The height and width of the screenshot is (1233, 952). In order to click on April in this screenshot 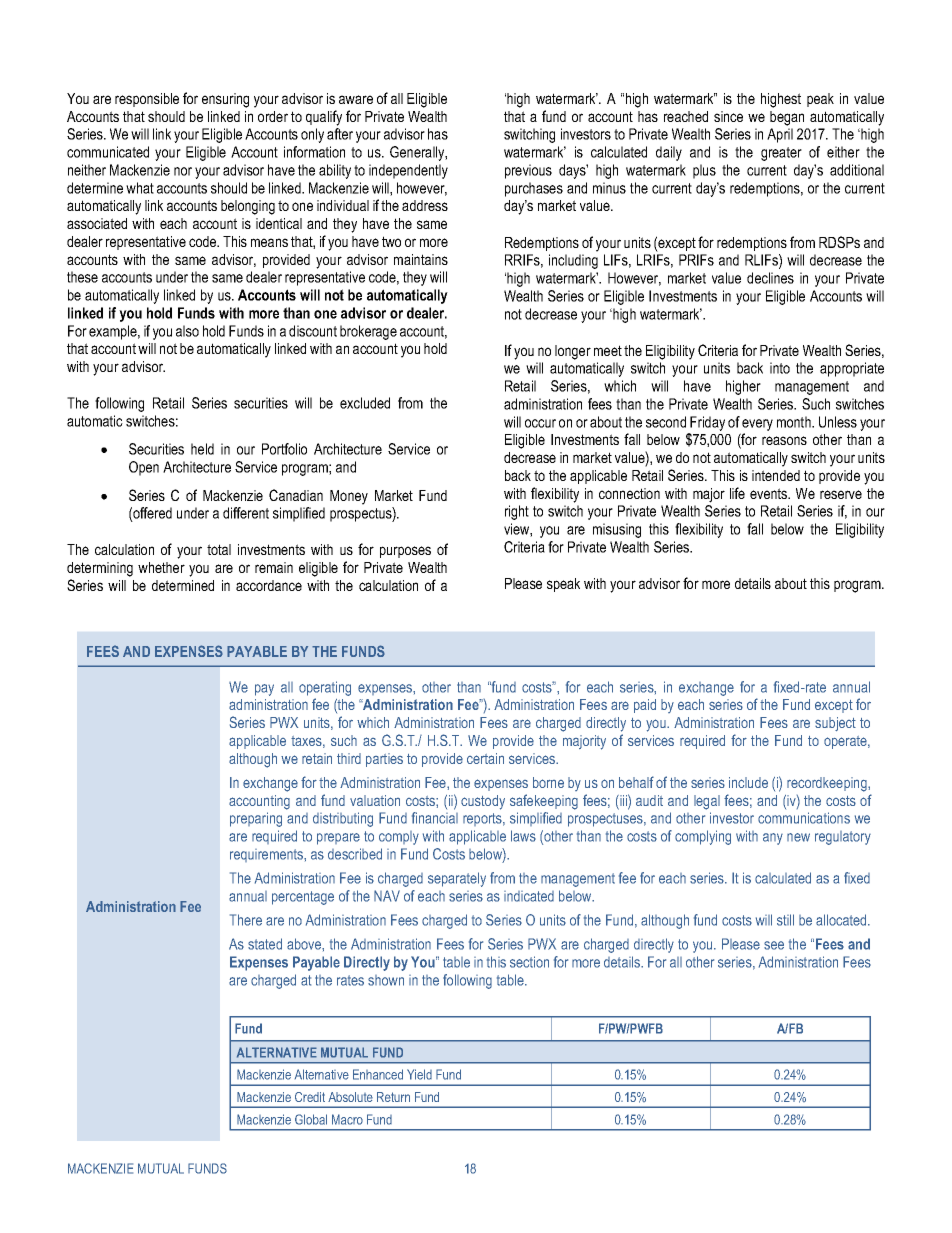, I will do `click(780, 135)`.
